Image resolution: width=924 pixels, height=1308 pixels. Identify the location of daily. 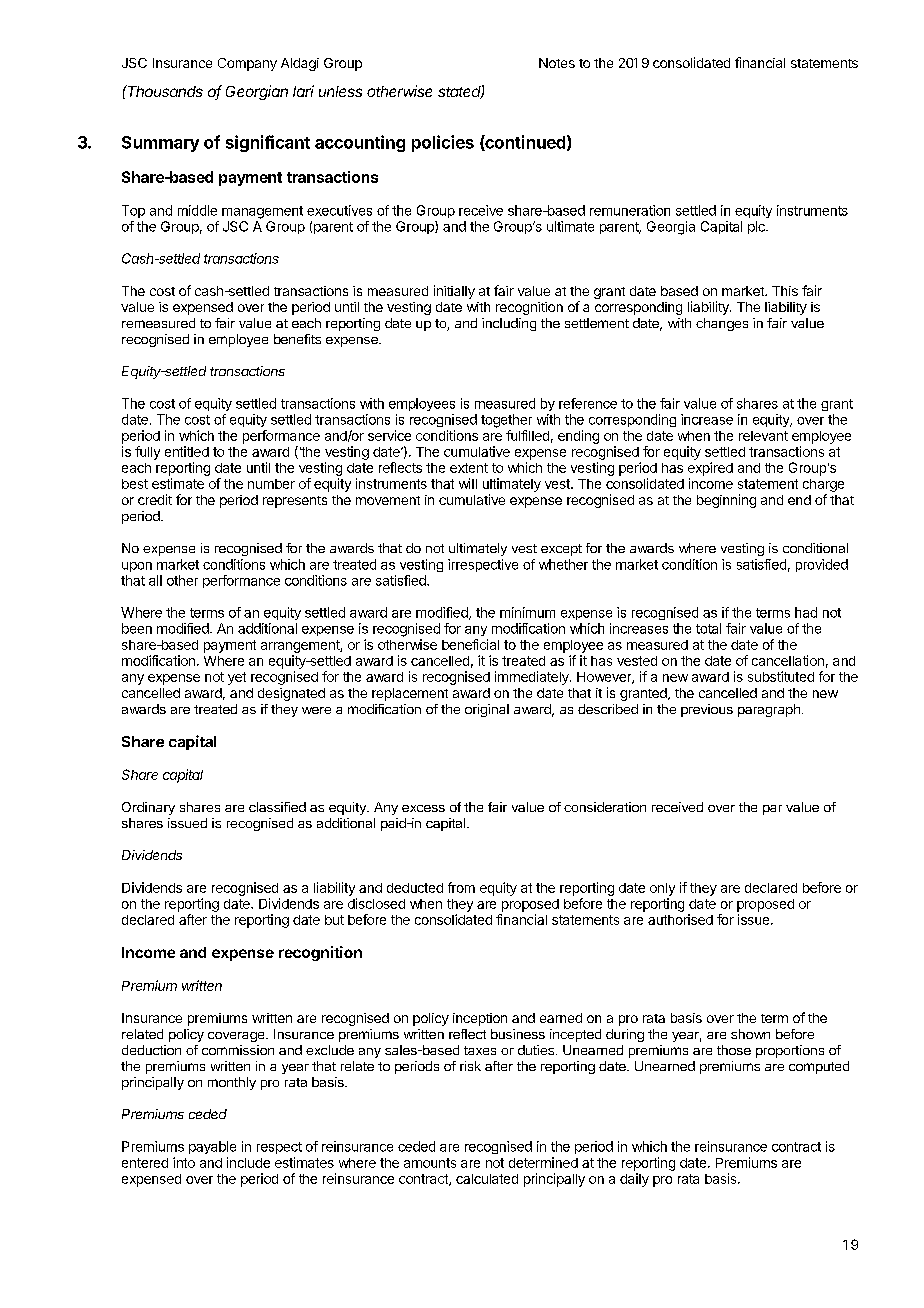
(634, 1180).
